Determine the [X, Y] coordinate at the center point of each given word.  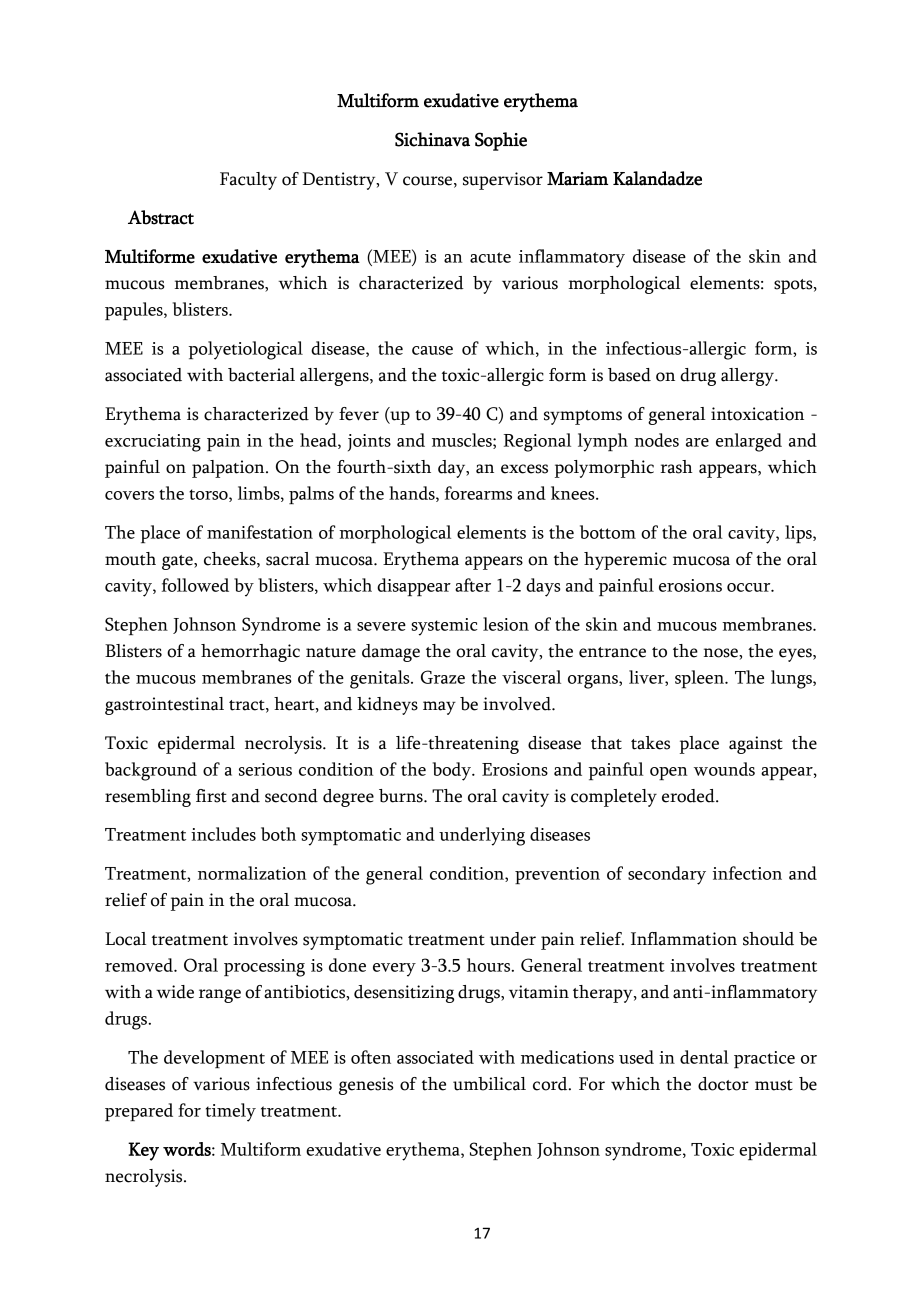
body [453, 771]
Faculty [248, 181]
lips [799, 534]
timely [231, 1112]
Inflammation [684, 939]
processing [264, 968]
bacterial [261, 375]
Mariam [577, 179]
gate [178, 562]
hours [490, 965]
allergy [748, 377]
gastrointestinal [164, 706]
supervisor [503, 181]
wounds [724, 769]
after [473, 585]
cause [432, 350]
